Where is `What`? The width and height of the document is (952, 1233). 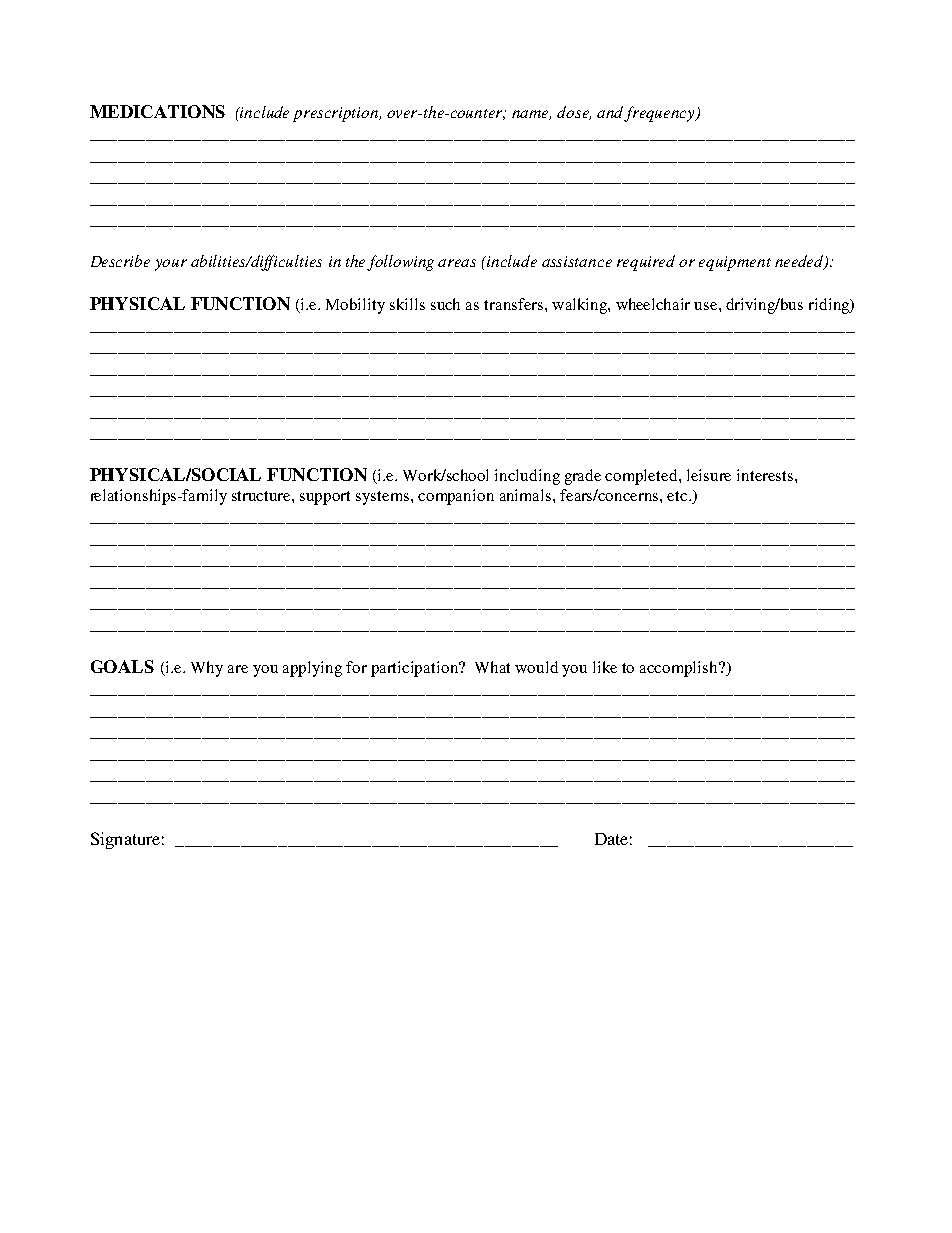 What is located at coordinates (492, 667).
